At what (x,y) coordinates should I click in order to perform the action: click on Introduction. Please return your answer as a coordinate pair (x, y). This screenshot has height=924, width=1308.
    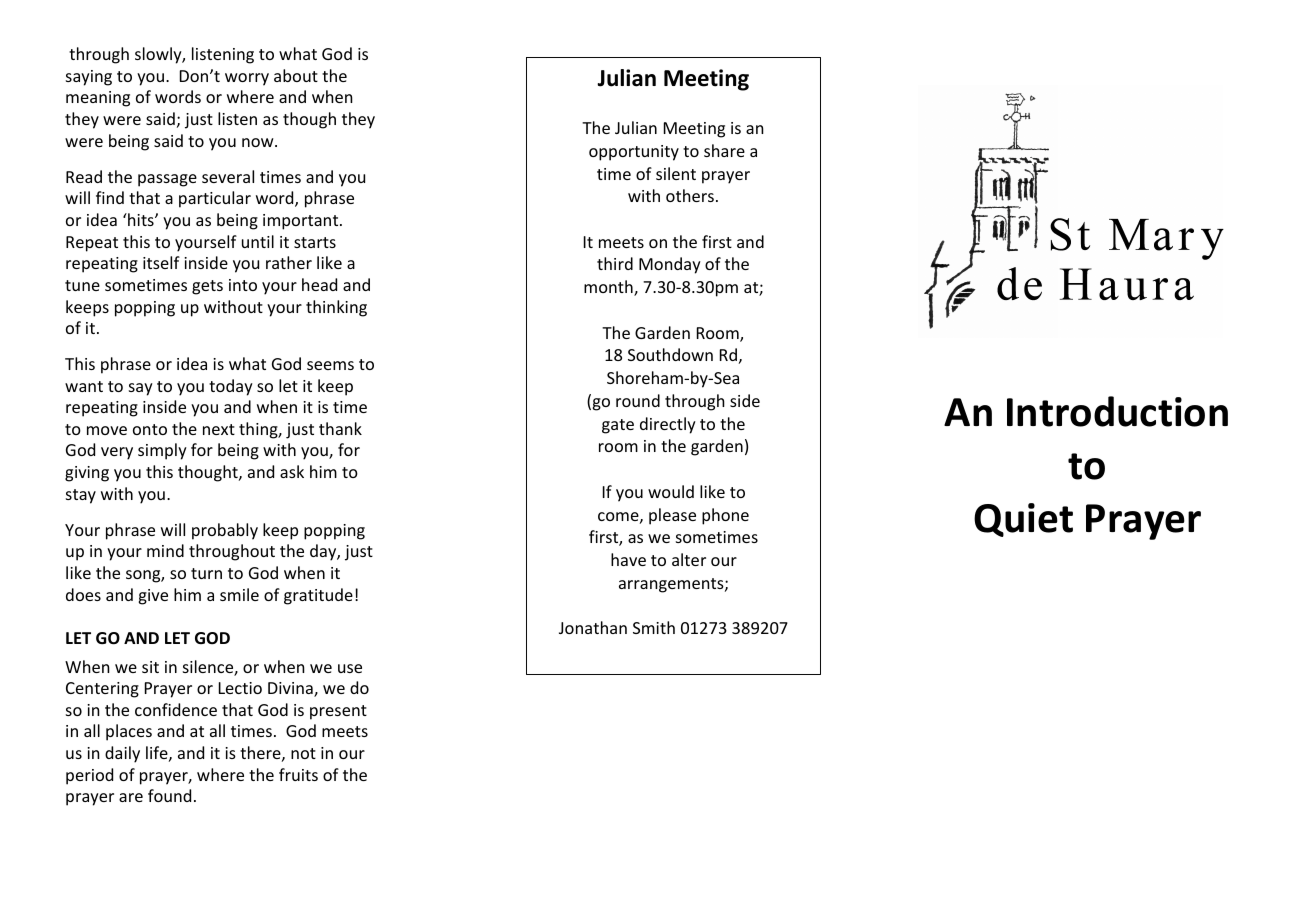
    Looking at the image, I should click on (1117, 411).
